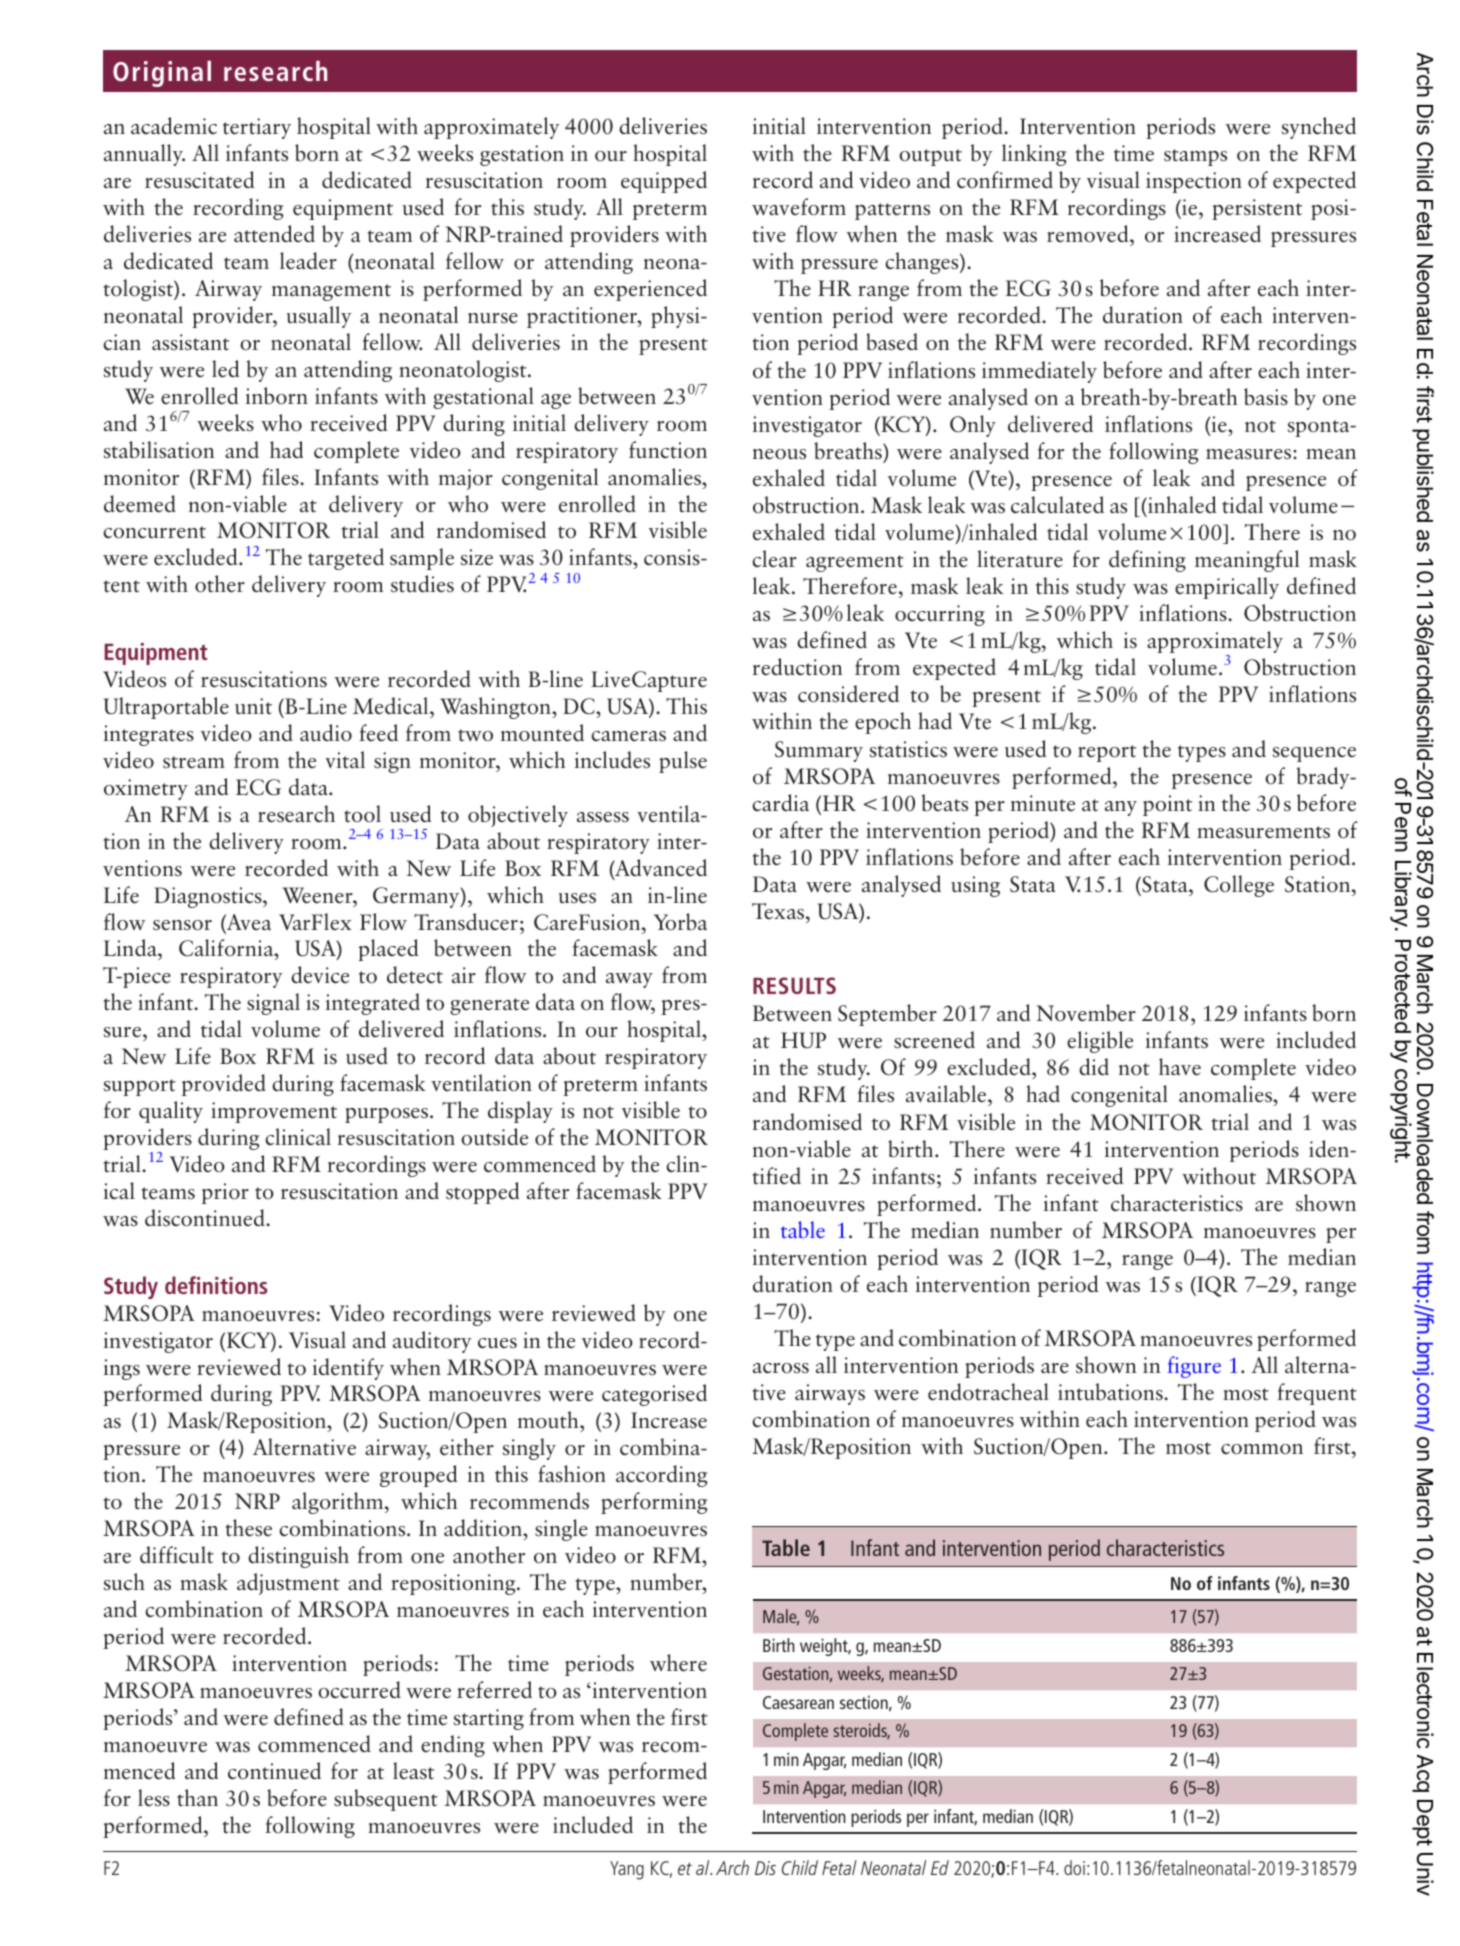 The width and height of the page is (1460, 1946). I want to click on Yang, so click(627, 1870).
